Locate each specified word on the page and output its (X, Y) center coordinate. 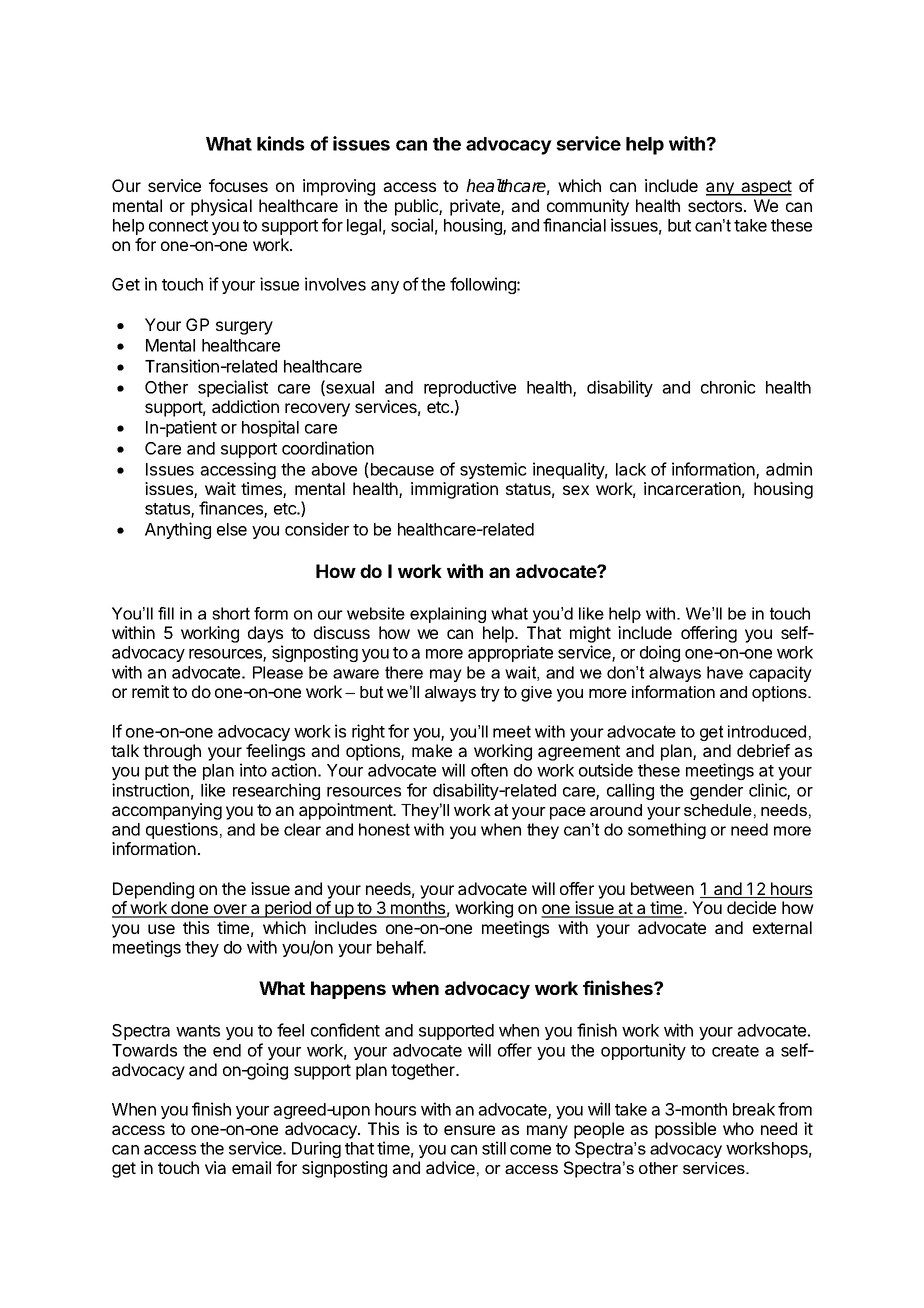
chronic (728, 387)
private (476, 207)
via (215, 1167)
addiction (245, 406)
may (446, 675)
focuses (238, 185)
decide (751, 907)
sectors (715, 206)
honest (384, 829)
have (725, 672)
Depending (153, 890)
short (231, 613)
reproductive (470, 388)
